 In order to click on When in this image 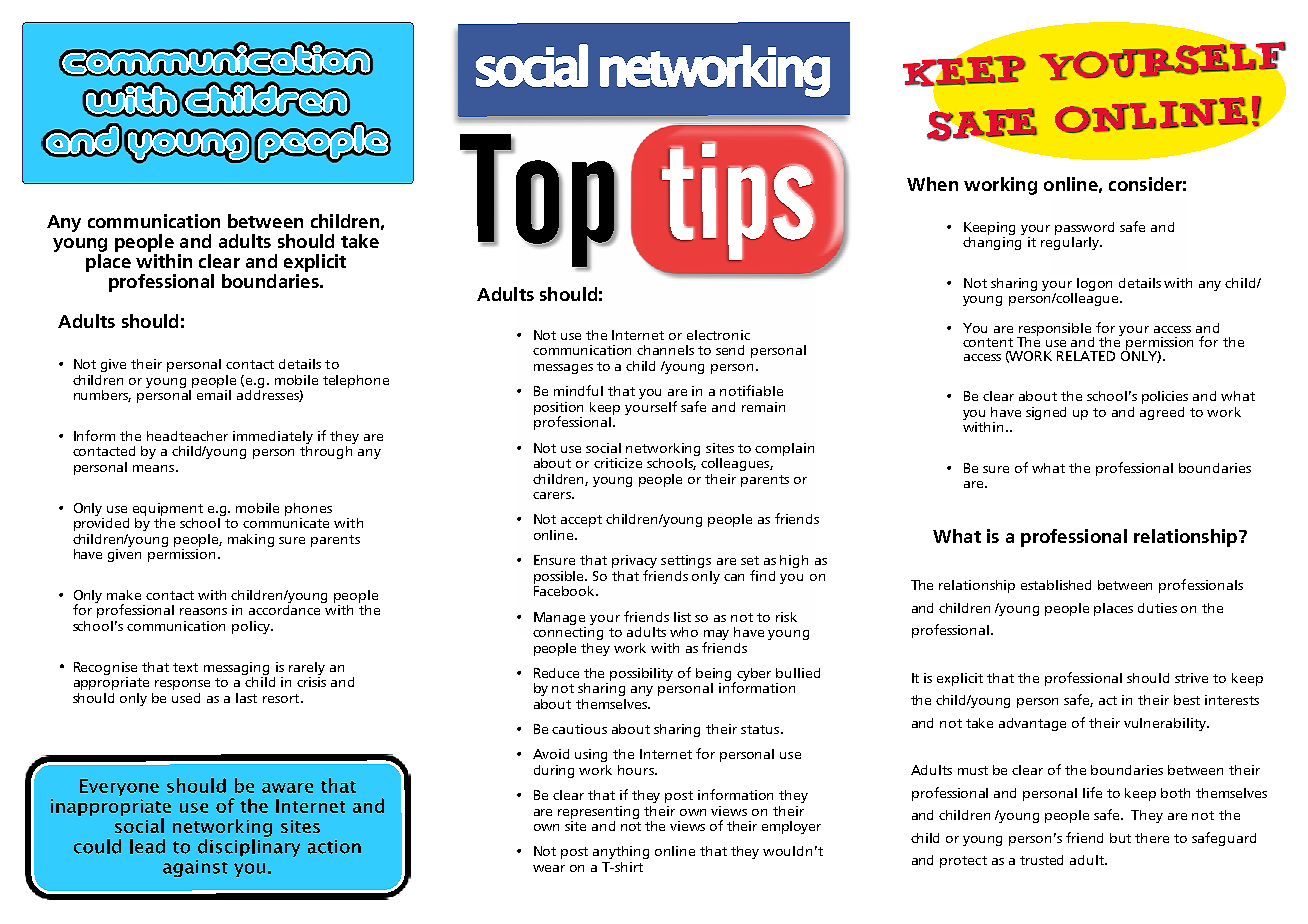, I will do `click(932, 184)`.
